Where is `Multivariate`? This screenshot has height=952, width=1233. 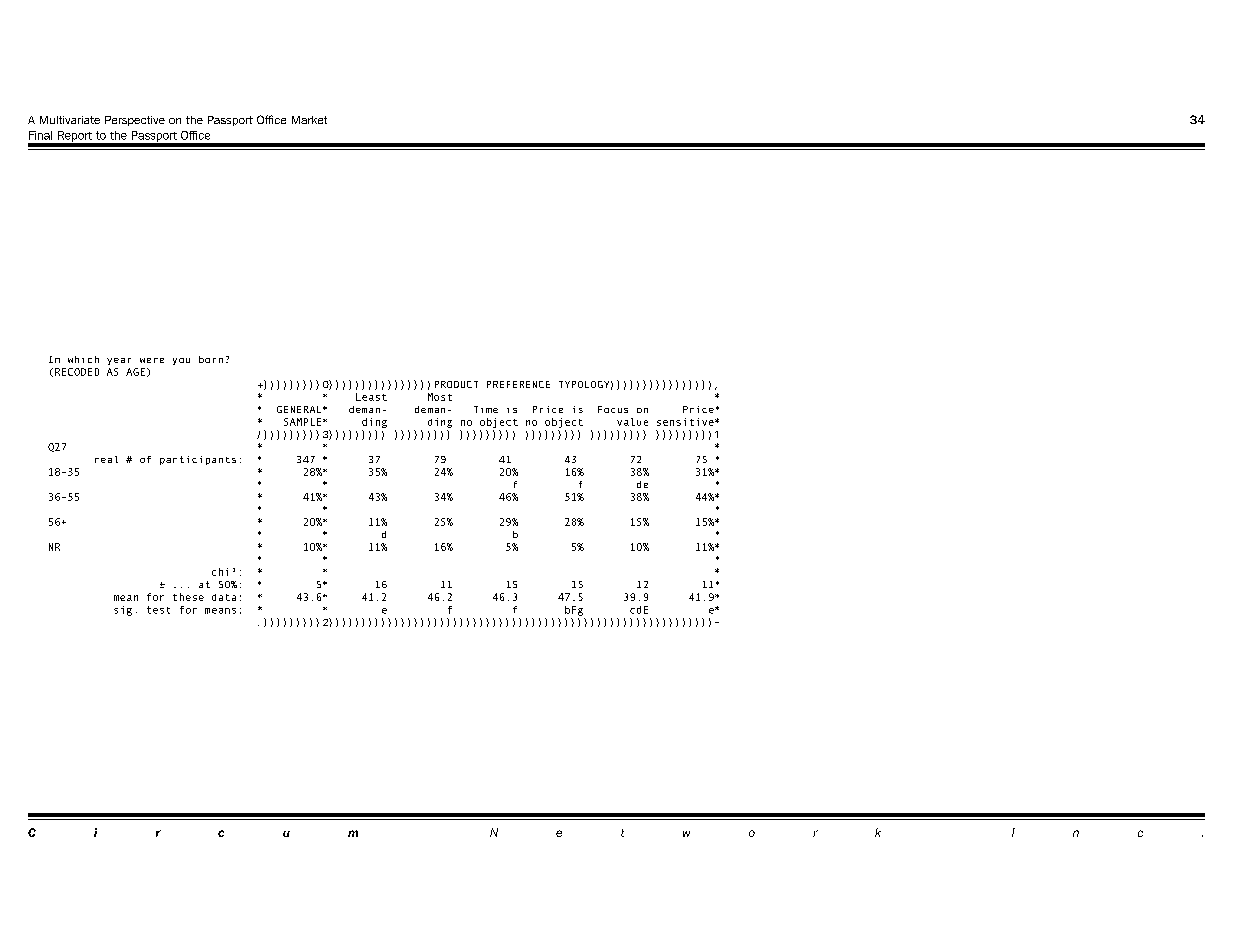 Multivariate is located at coordinates (70, 120).
